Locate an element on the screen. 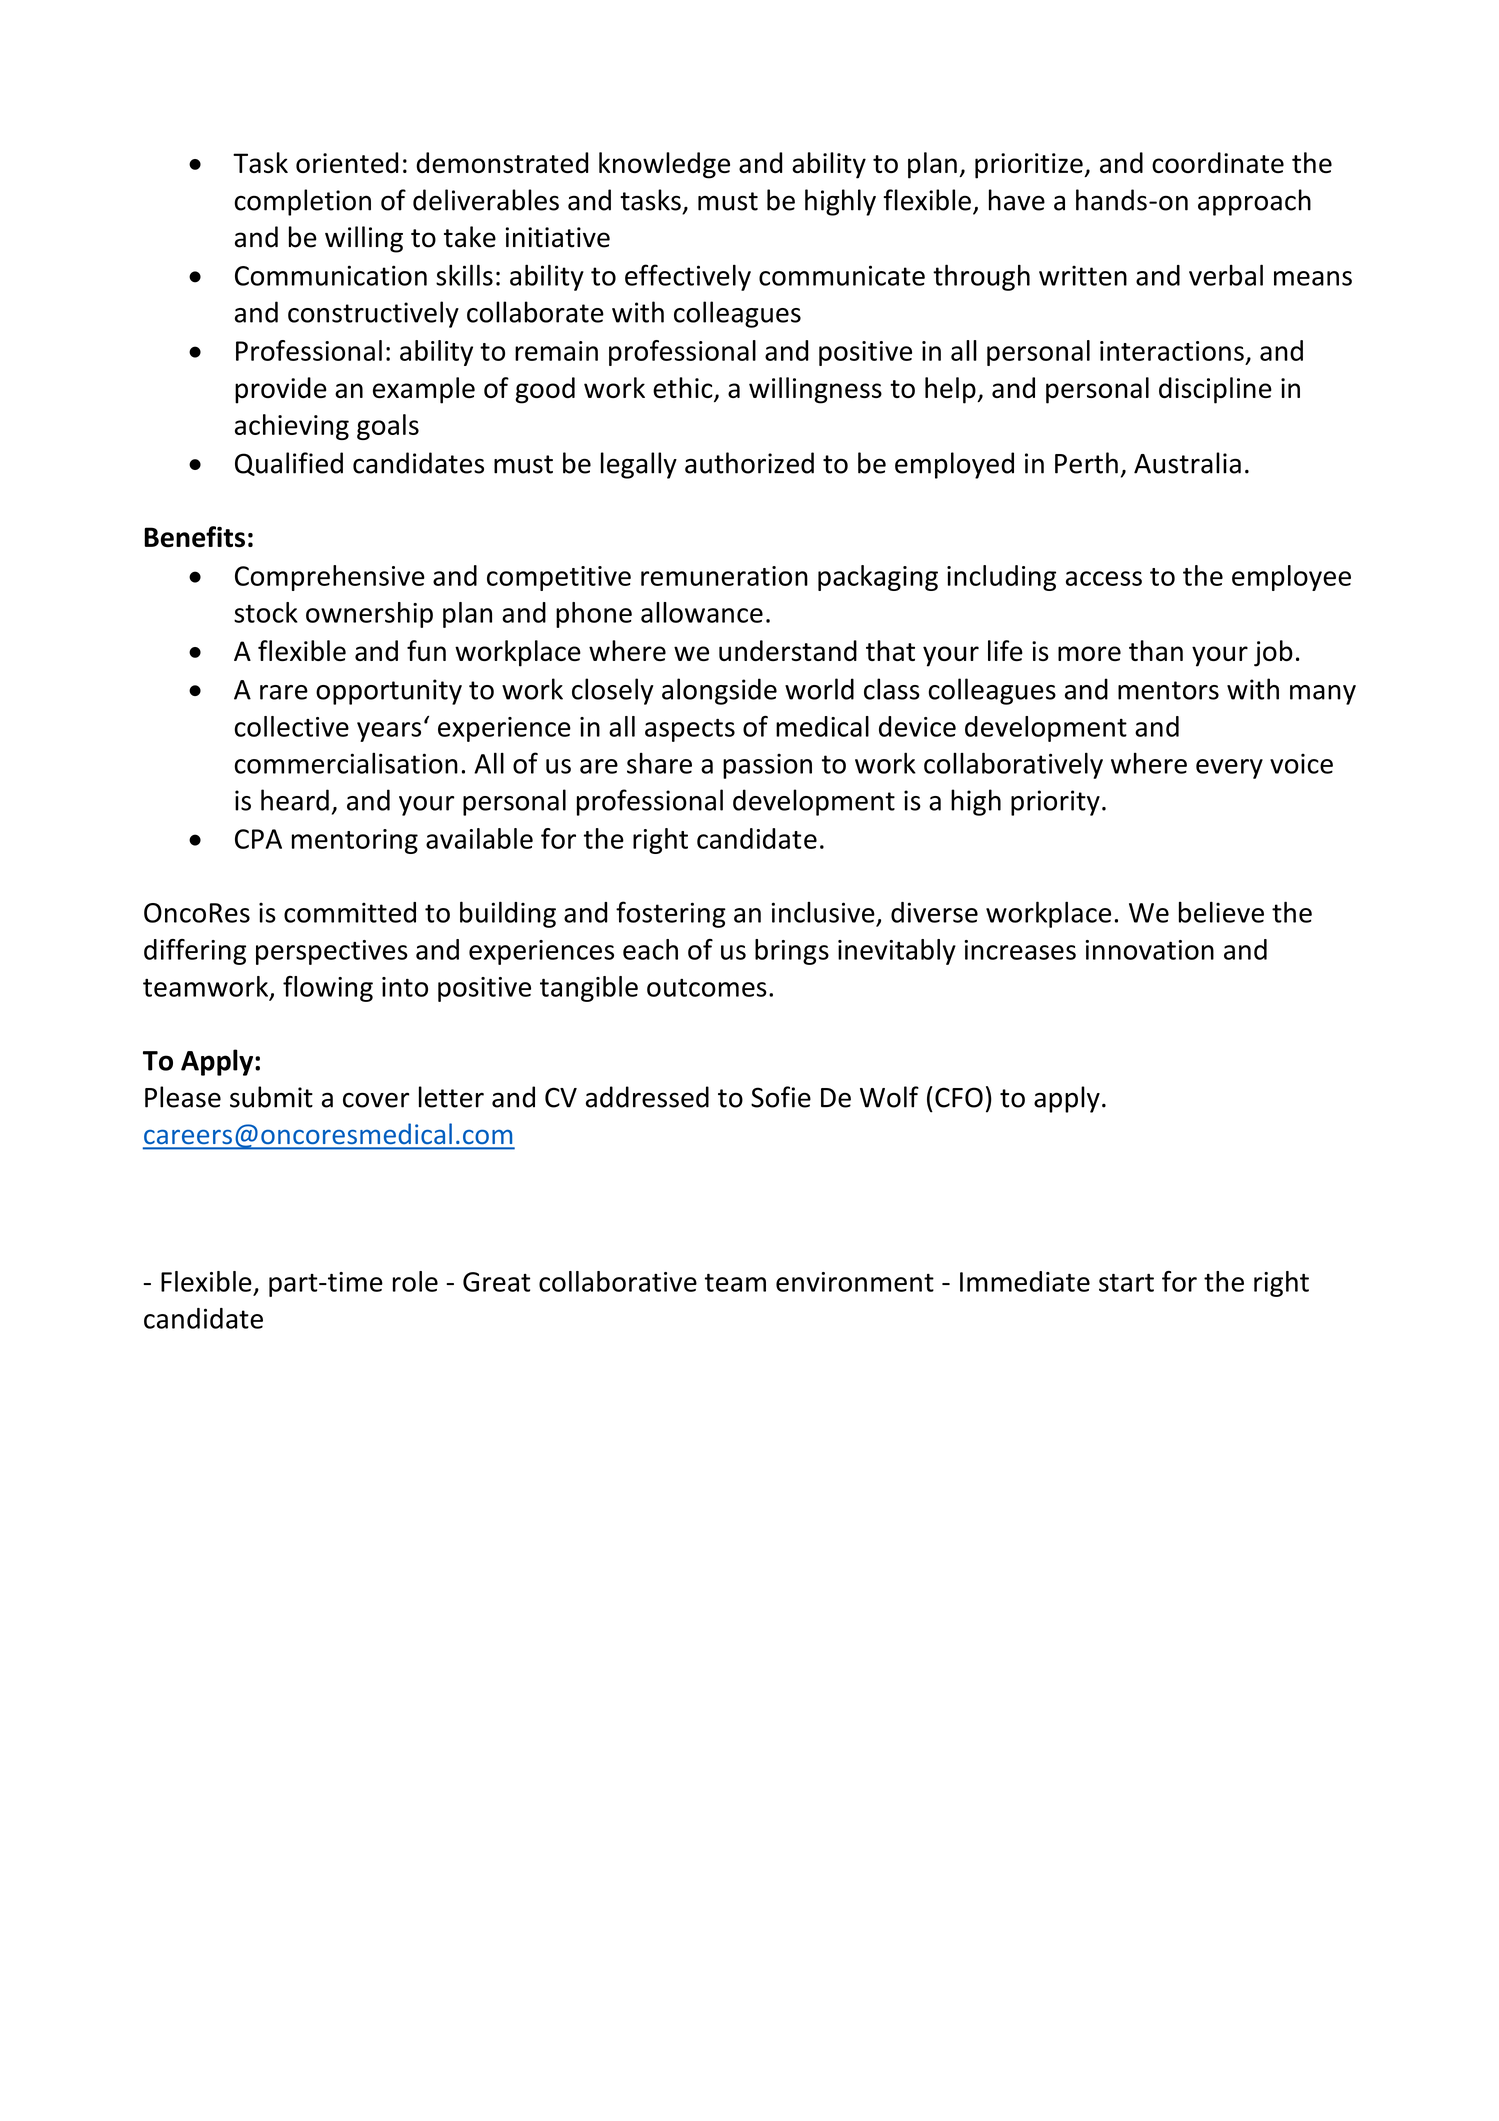 This screenshot has height=2121, width=1499. approach is located at coordinates (1254, 202).
